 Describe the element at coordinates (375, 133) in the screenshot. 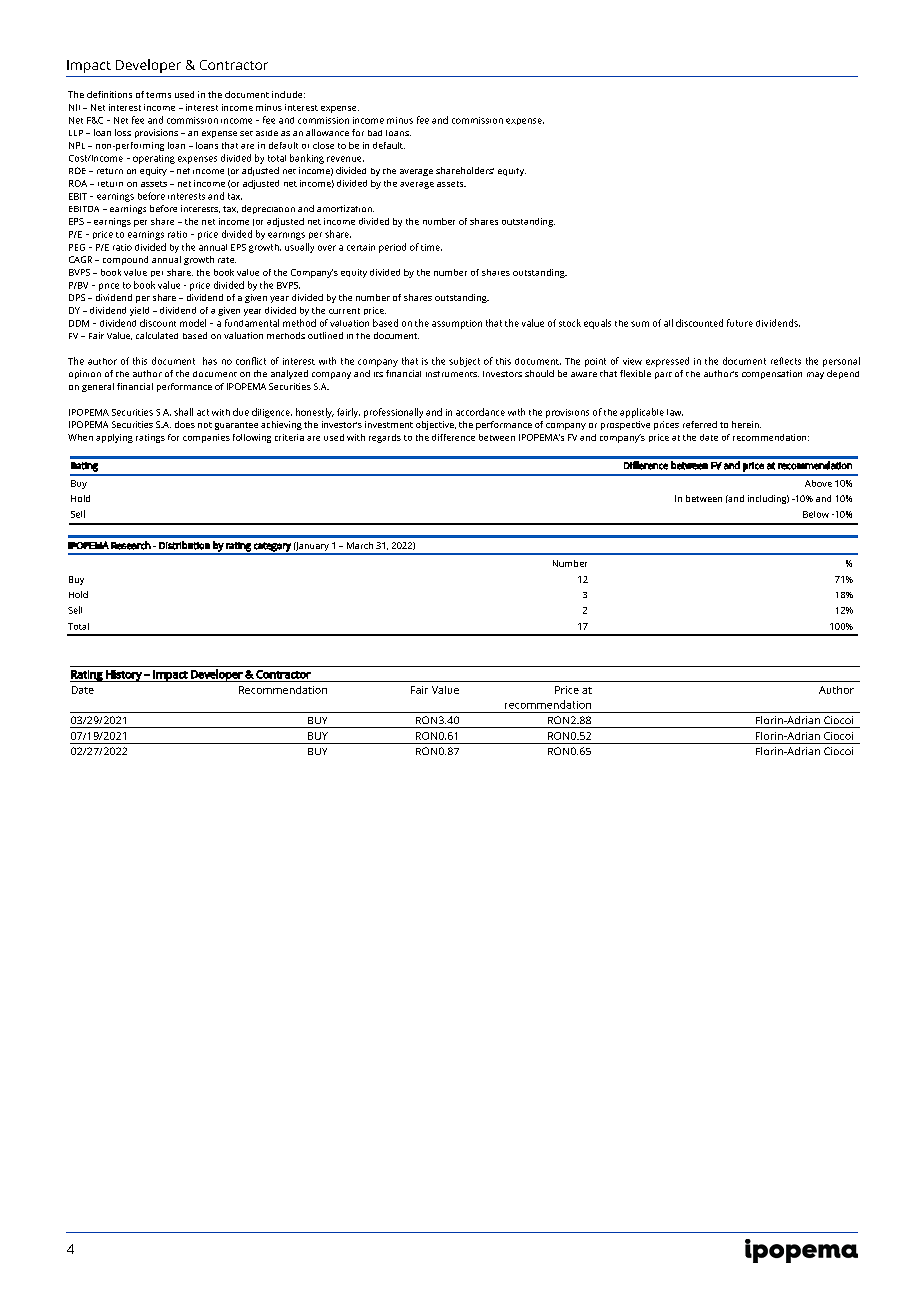

I see `bad` at that location.
